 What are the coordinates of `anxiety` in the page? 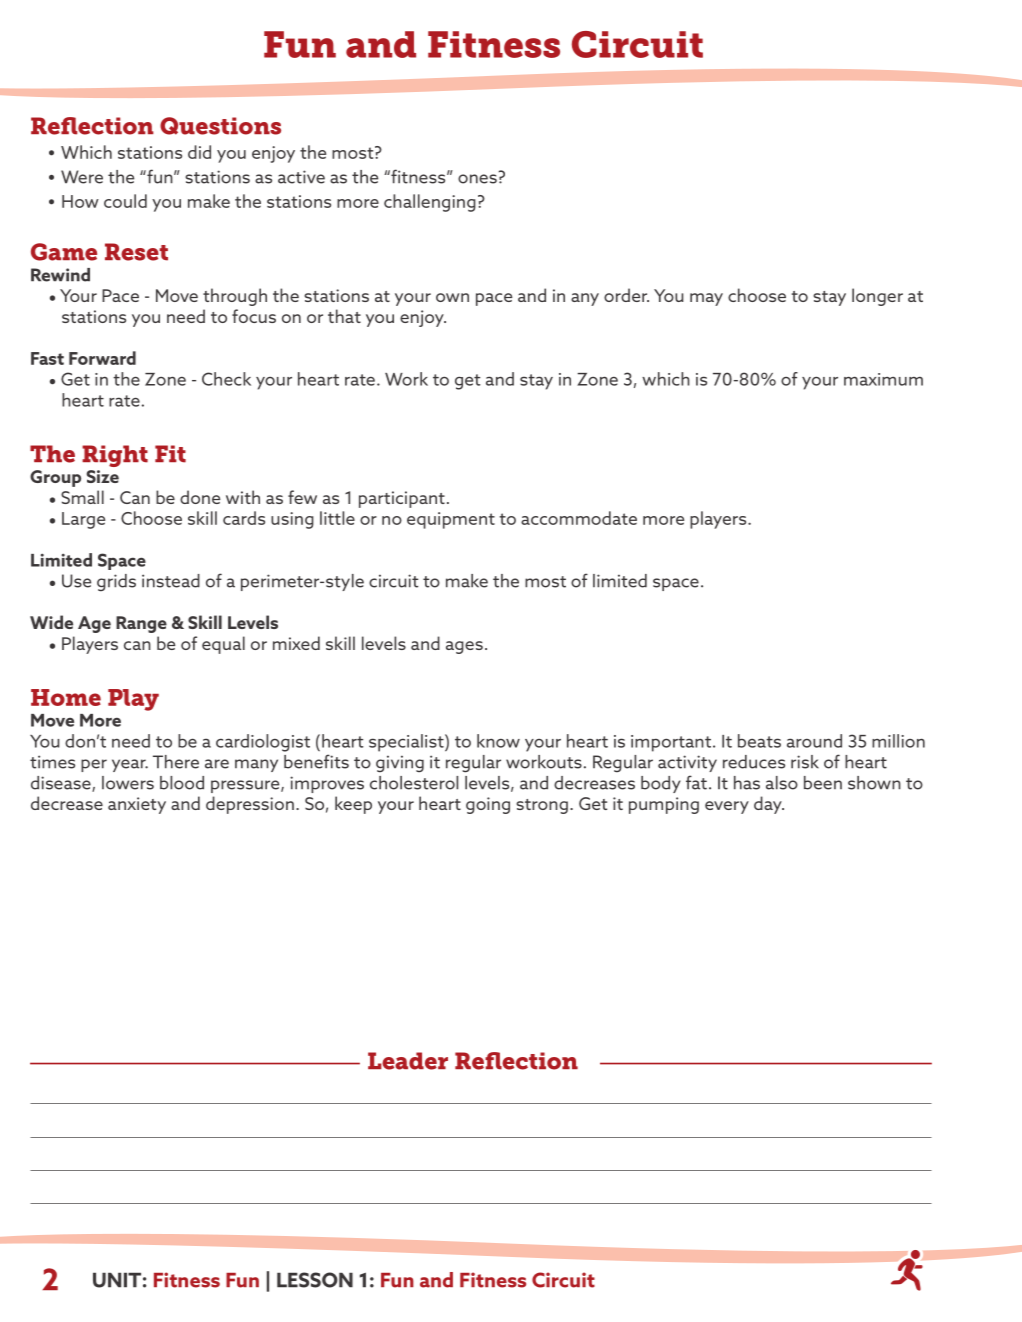 It's located at (137, 805).
